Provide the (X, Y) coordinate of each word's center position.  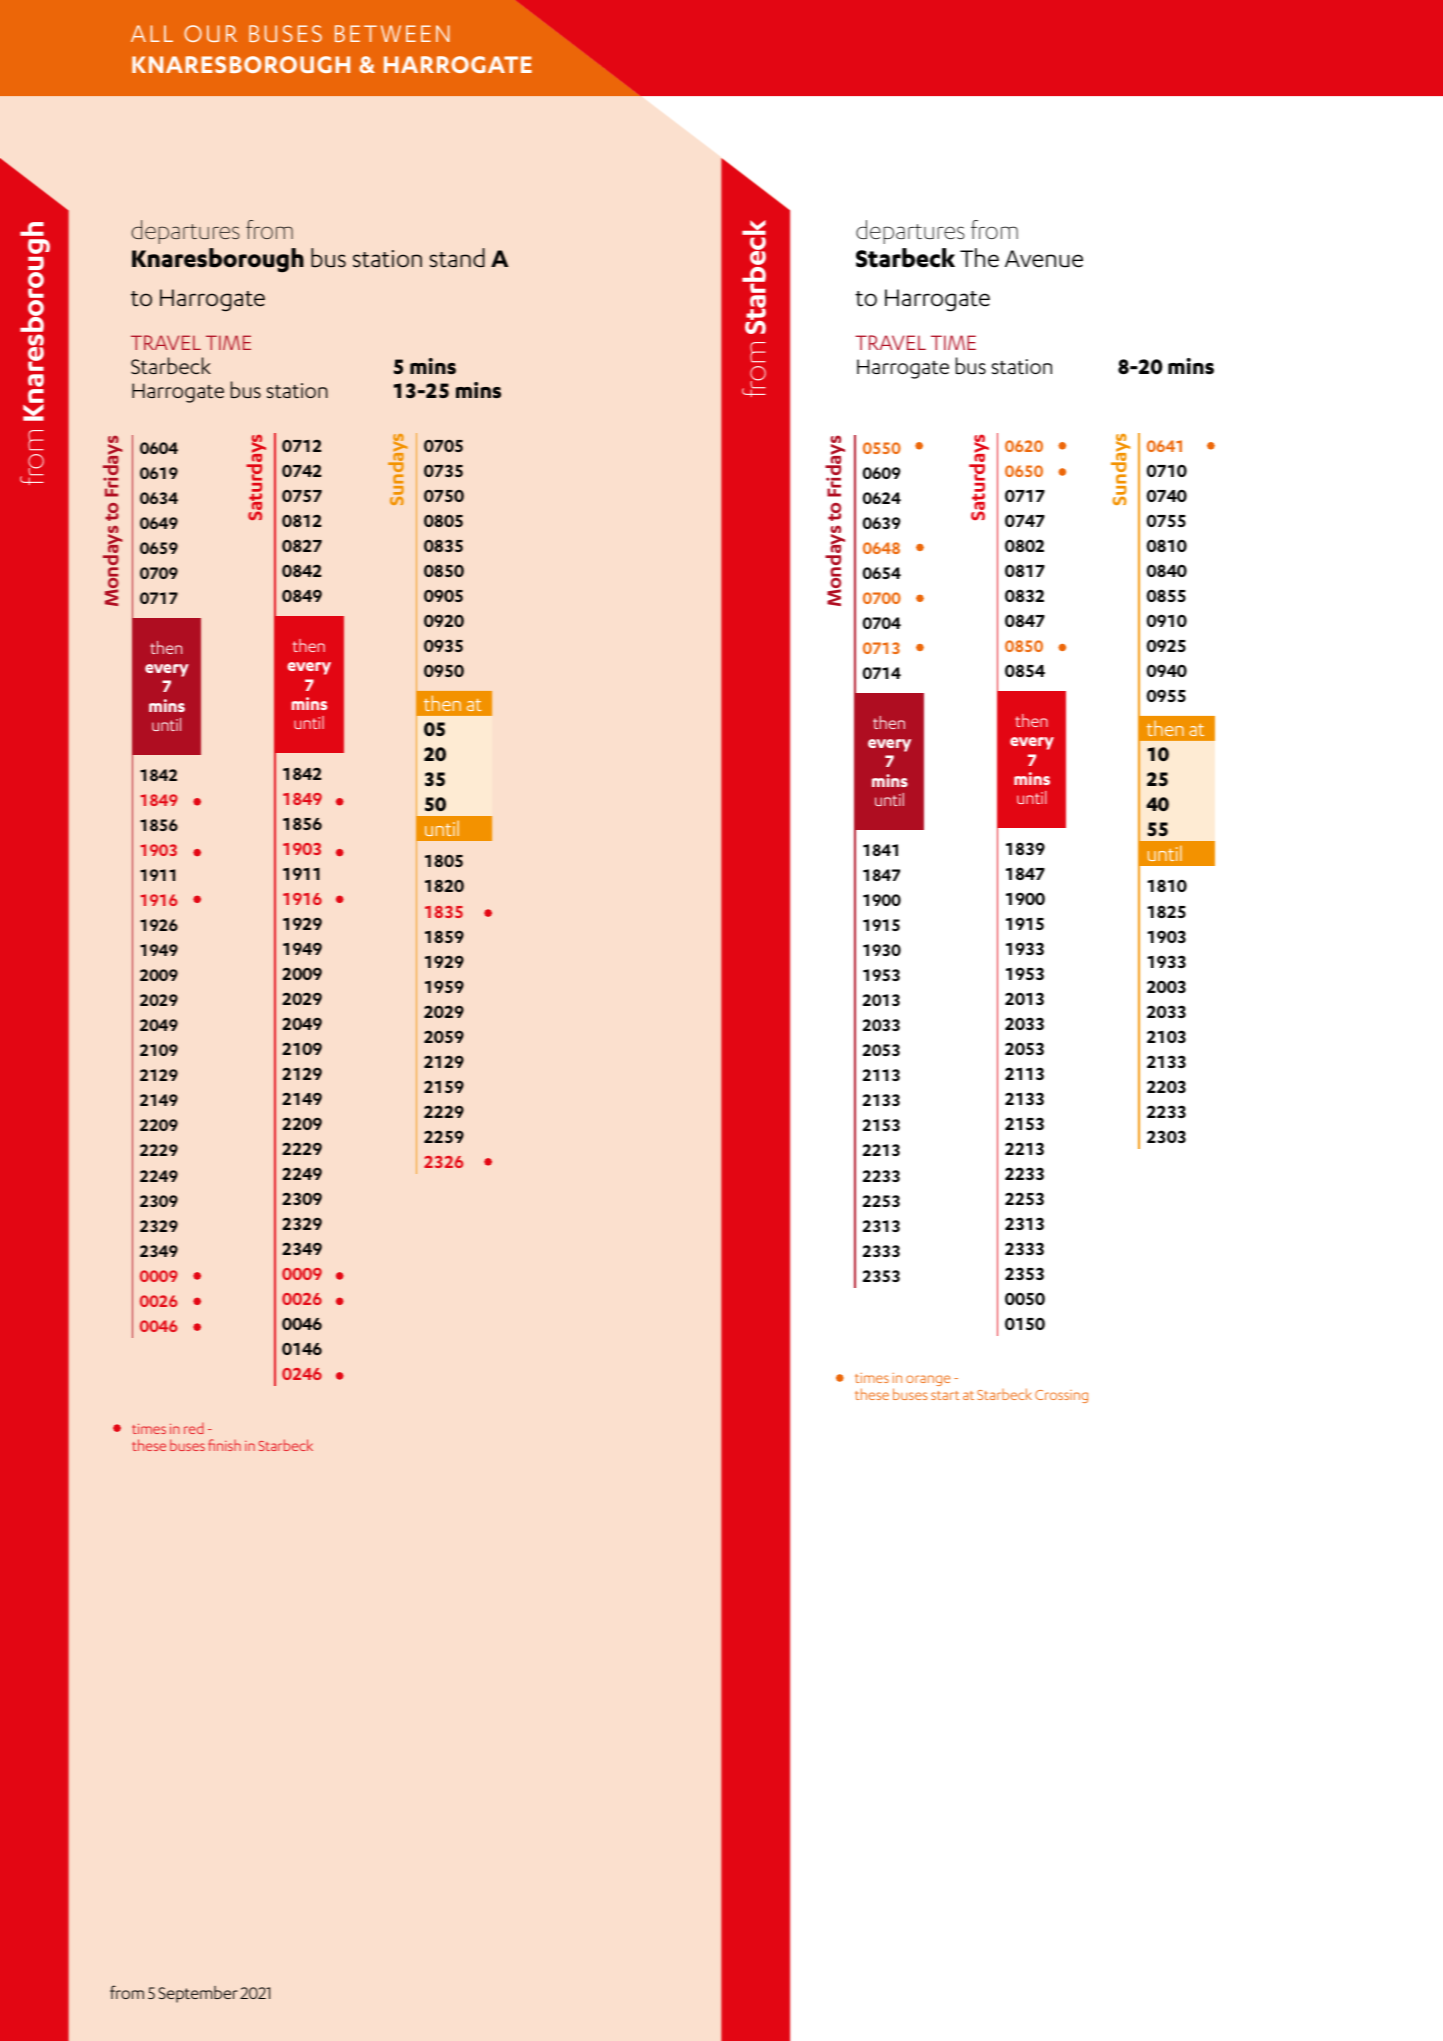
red (194, 1428)
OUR (210, 33)
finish (224, 1445)
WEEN (415, 33)
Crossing (1061, 1396)
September (198, 1994)
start (945, 1395)
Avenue (1044, 259)
